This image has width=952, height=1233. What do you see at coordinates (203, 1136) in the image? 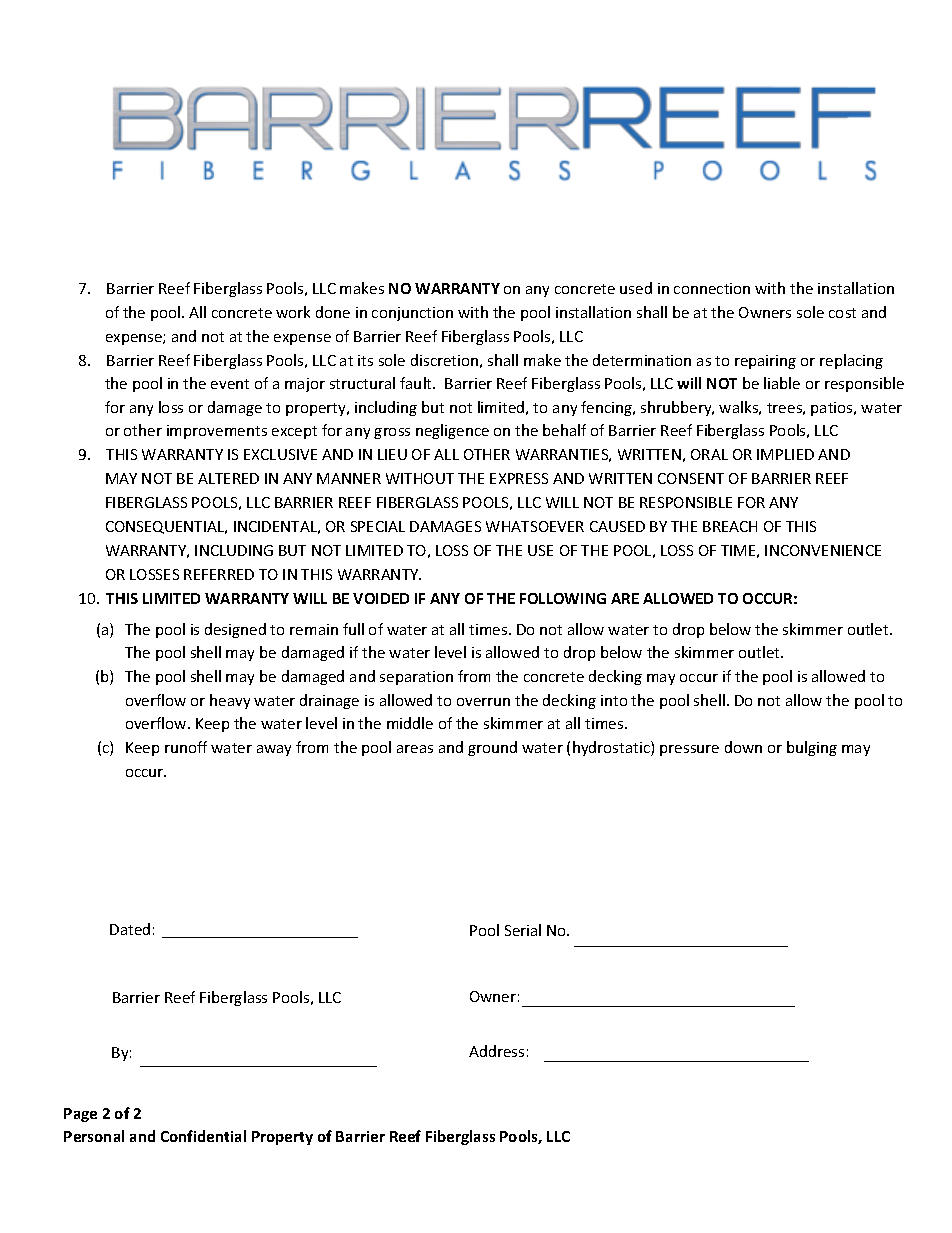
I see `Confidential` at bounding box center [203, 1136].
